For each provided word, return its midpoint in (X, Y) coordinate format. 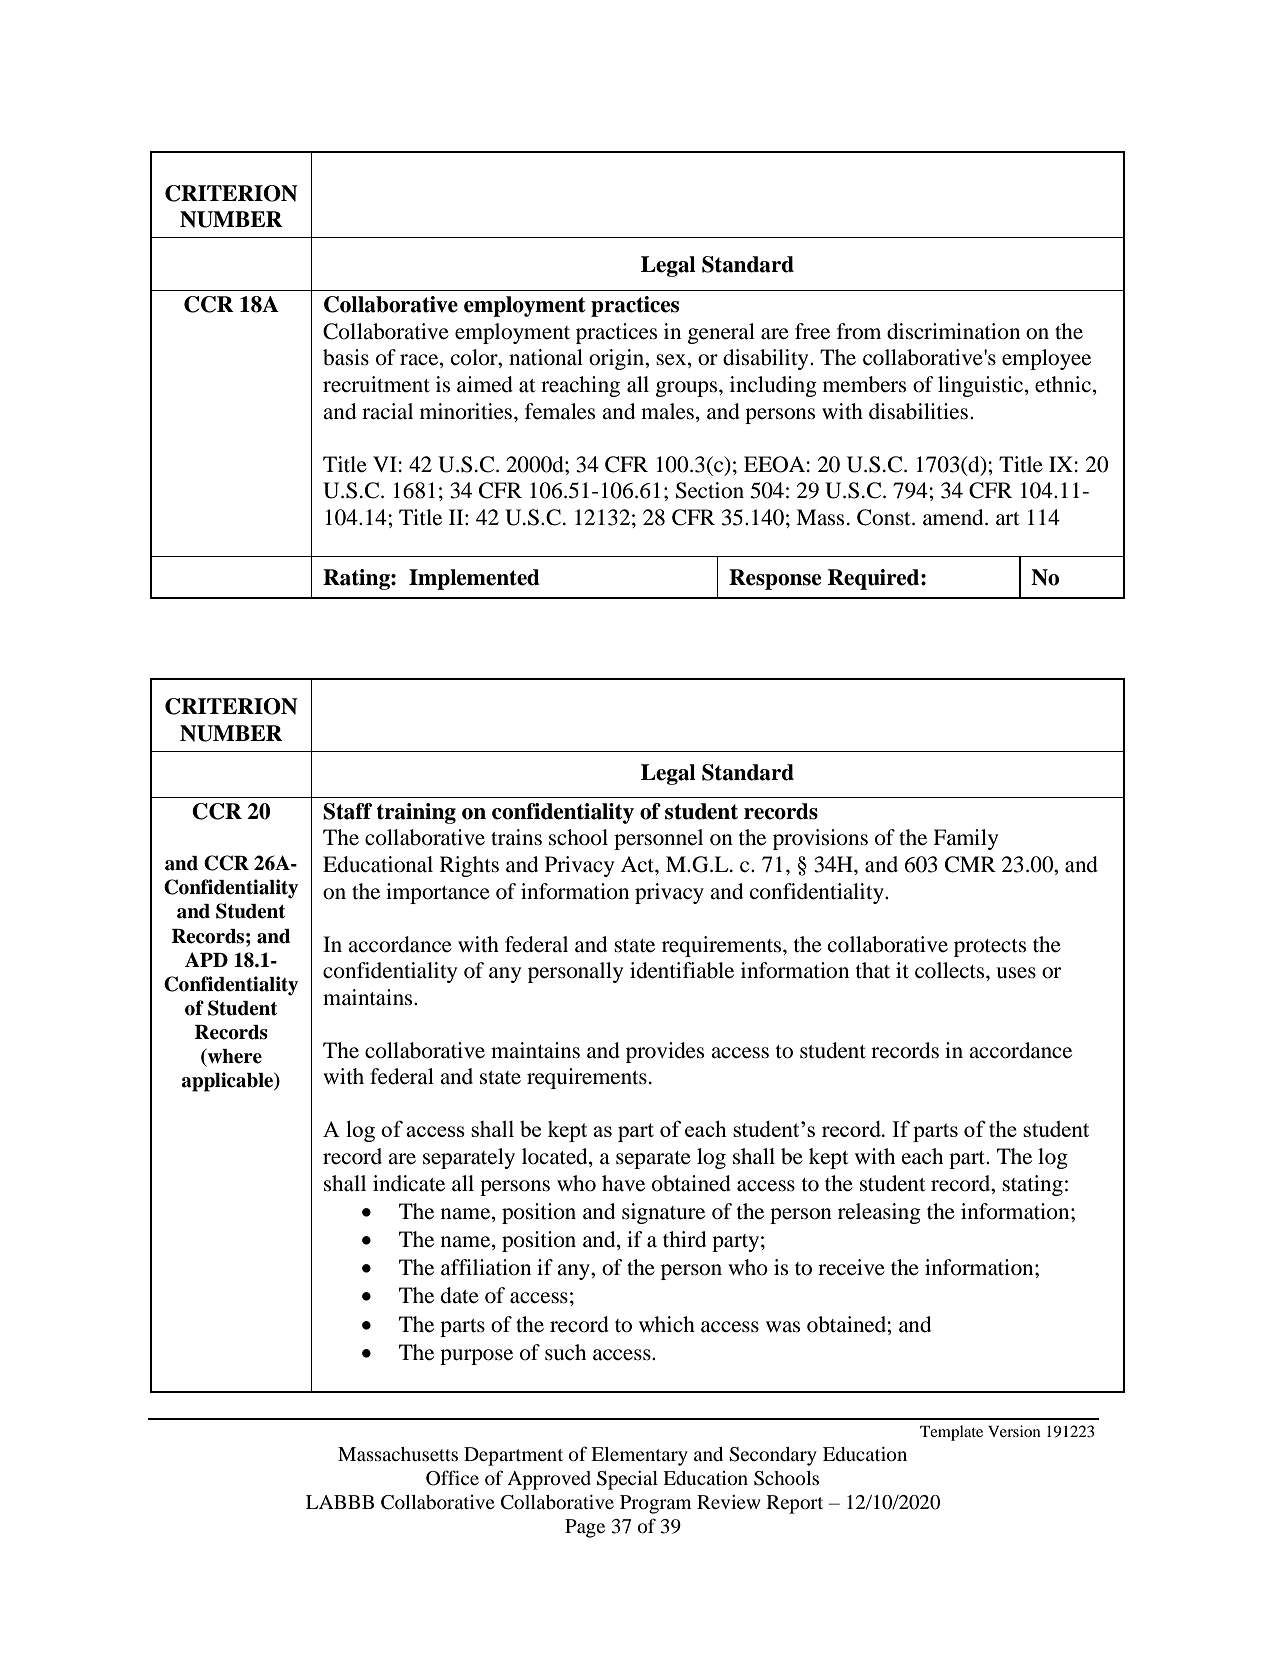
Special (627, 1480)
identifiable (682, 970)
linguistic (980, 386)
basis (346, 357)
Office (452, 1478)
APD (206, 959)
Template (951, 1433)
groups (688, 389)
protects (990, 948)
